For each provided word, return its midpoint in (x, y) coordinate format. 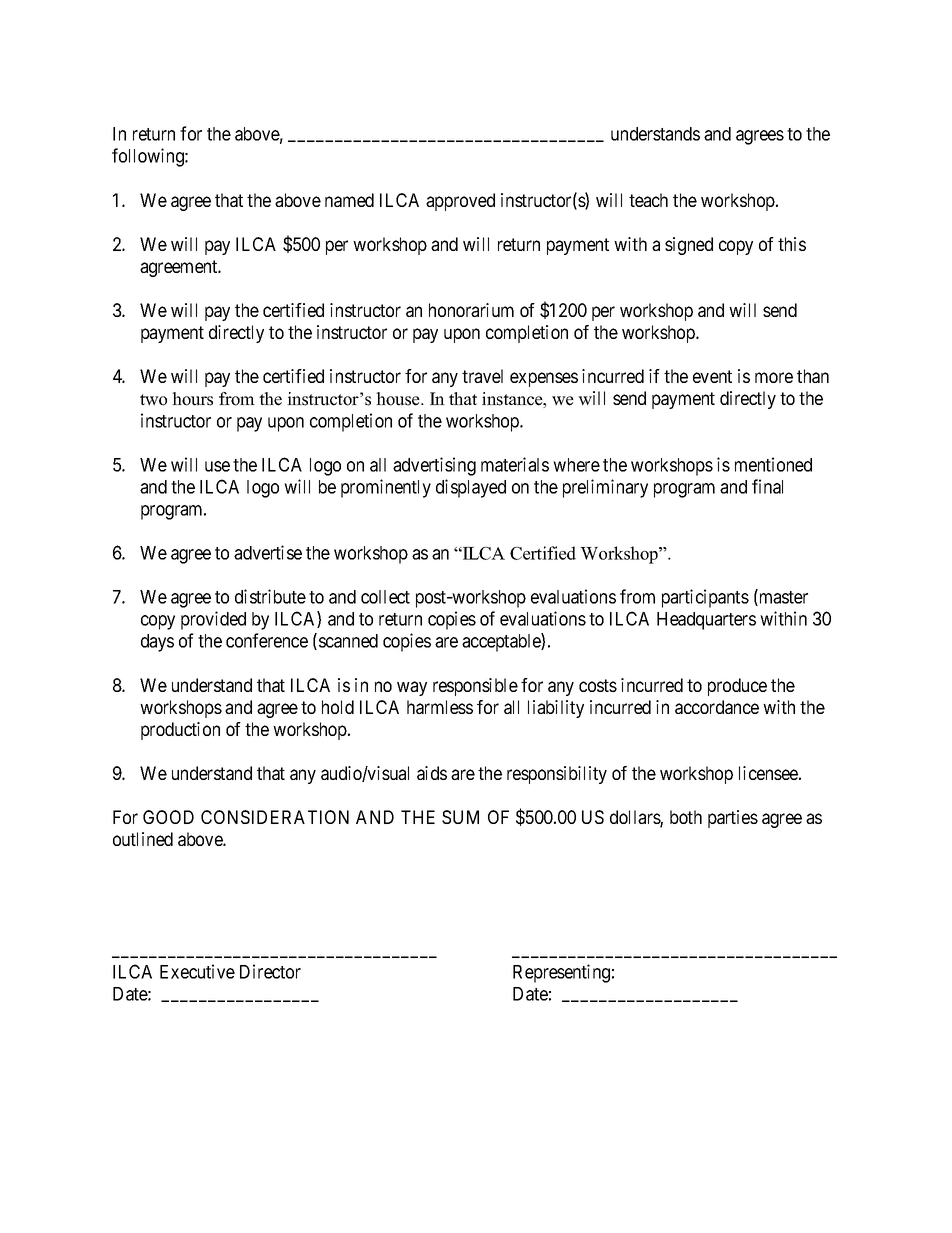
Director (270, 971)
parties (733, 819)
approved (460, 202)
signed (689, 246)
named (349, 200)
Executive (197, 971)
